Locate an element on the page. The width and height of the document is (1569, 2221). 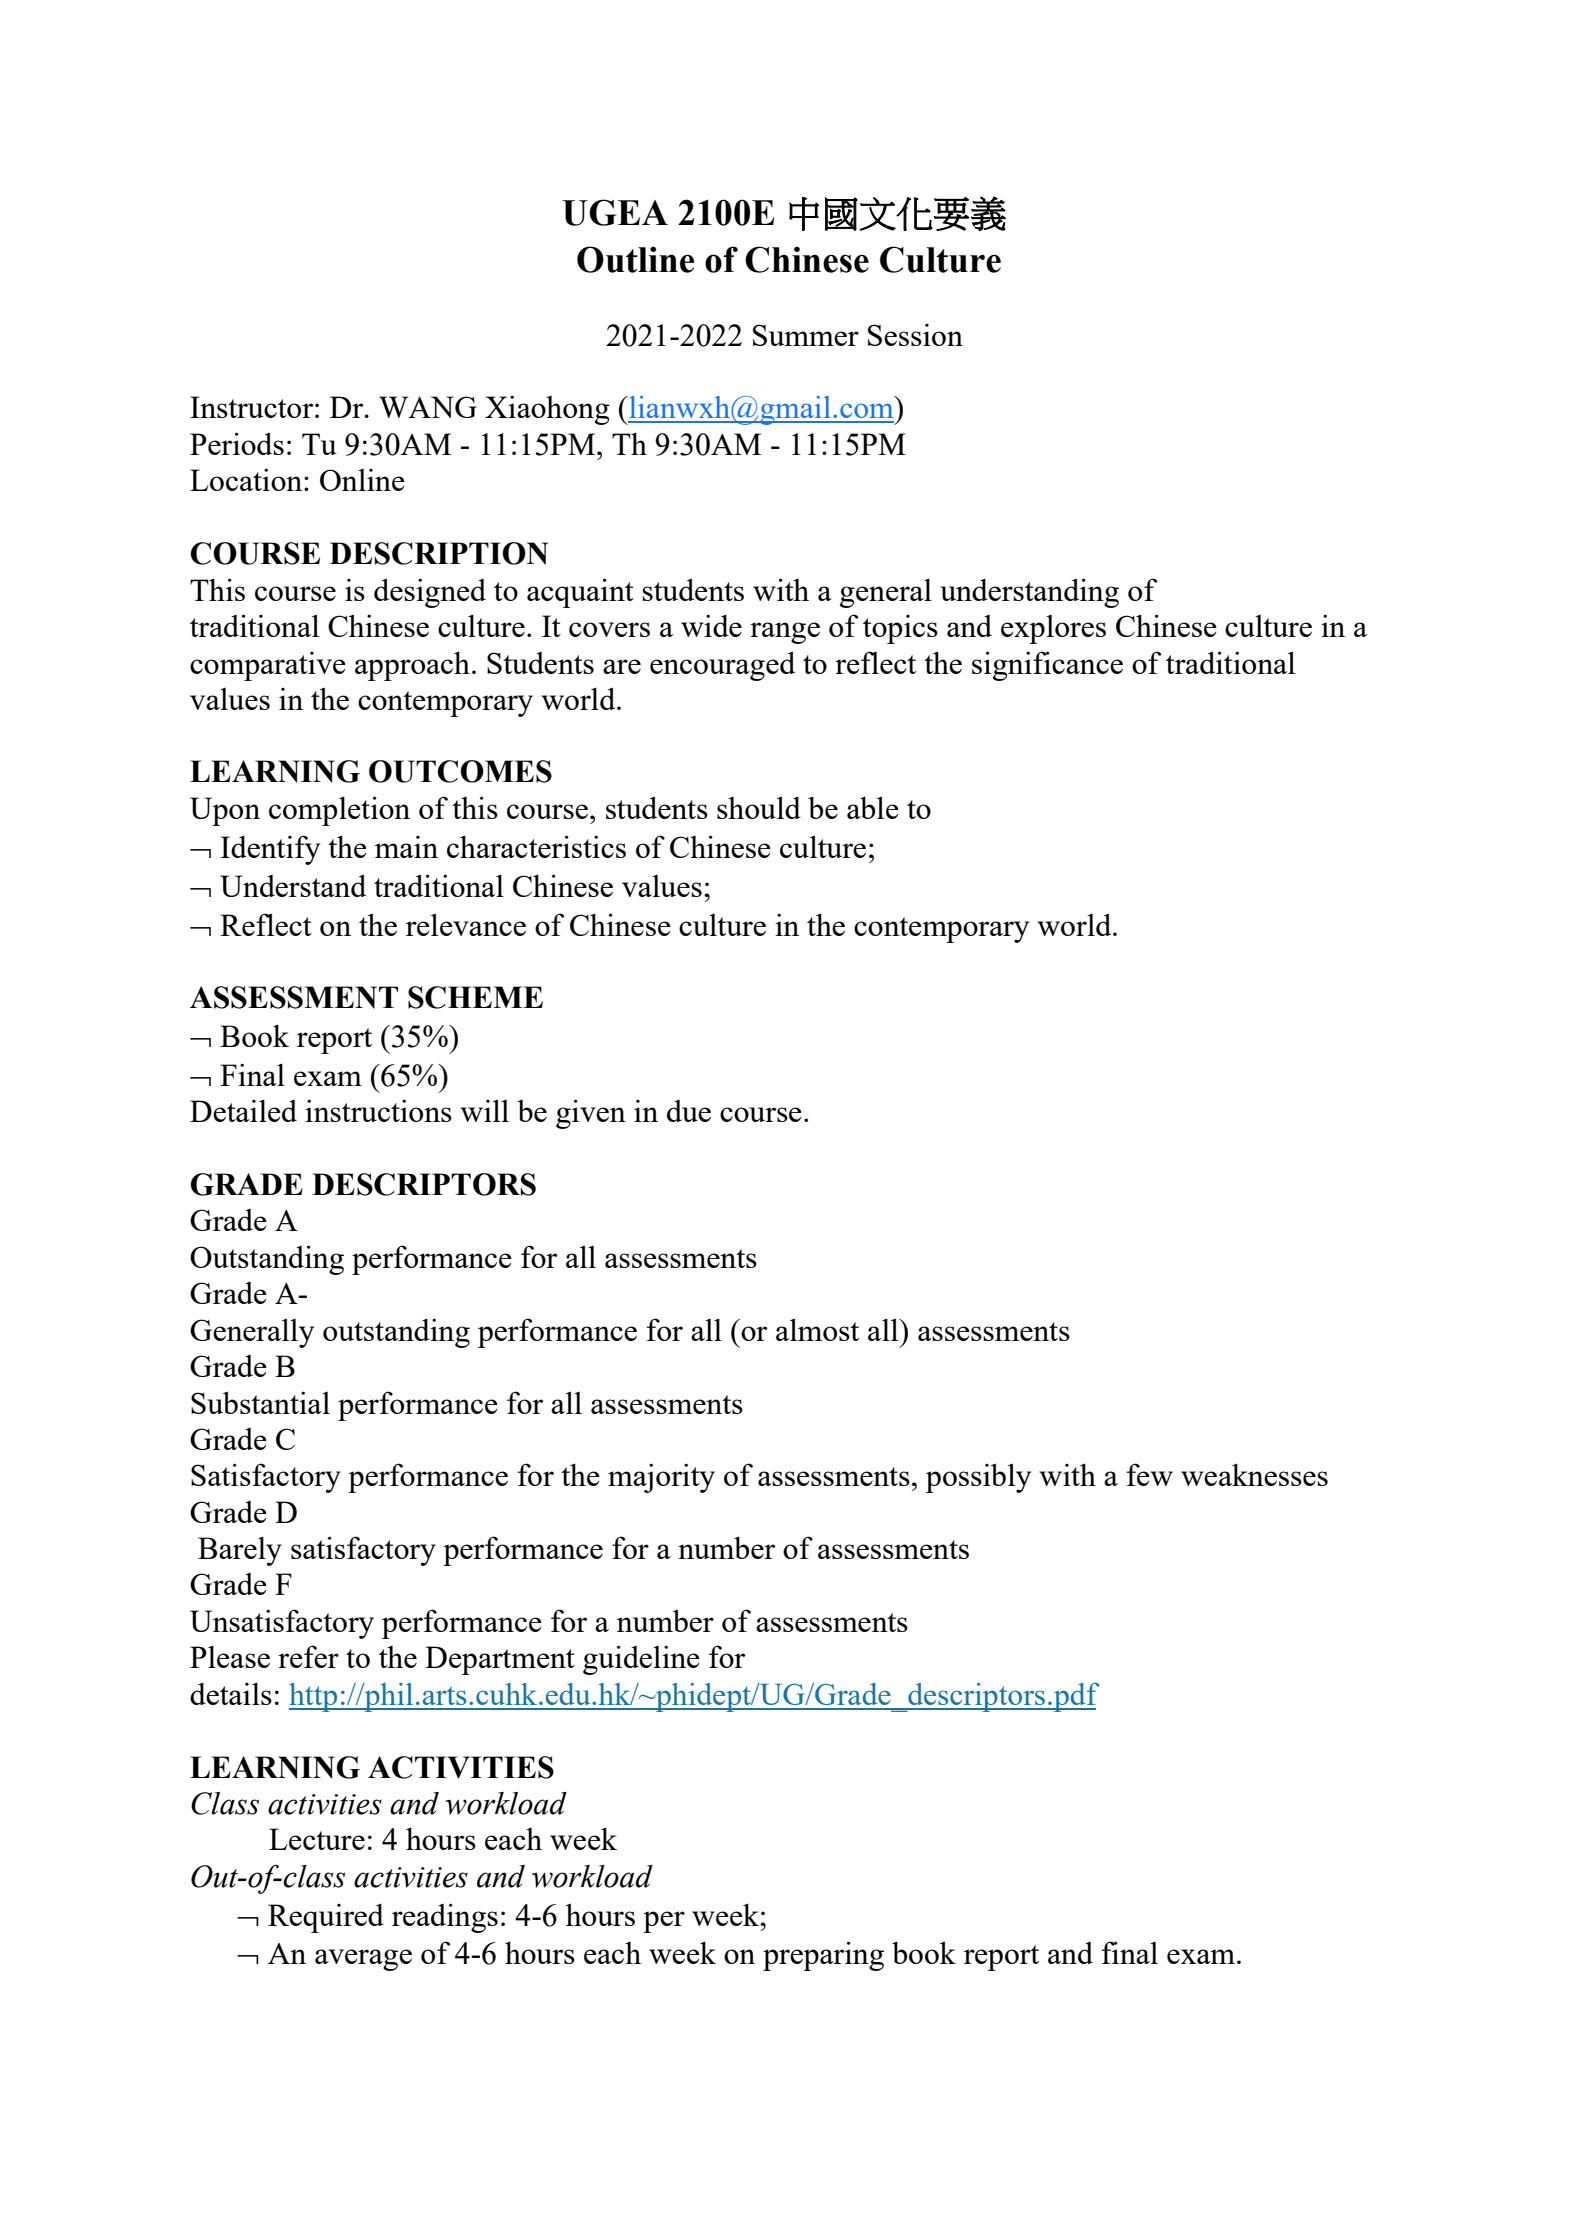
Summer is located at coordinates (806, 335).
